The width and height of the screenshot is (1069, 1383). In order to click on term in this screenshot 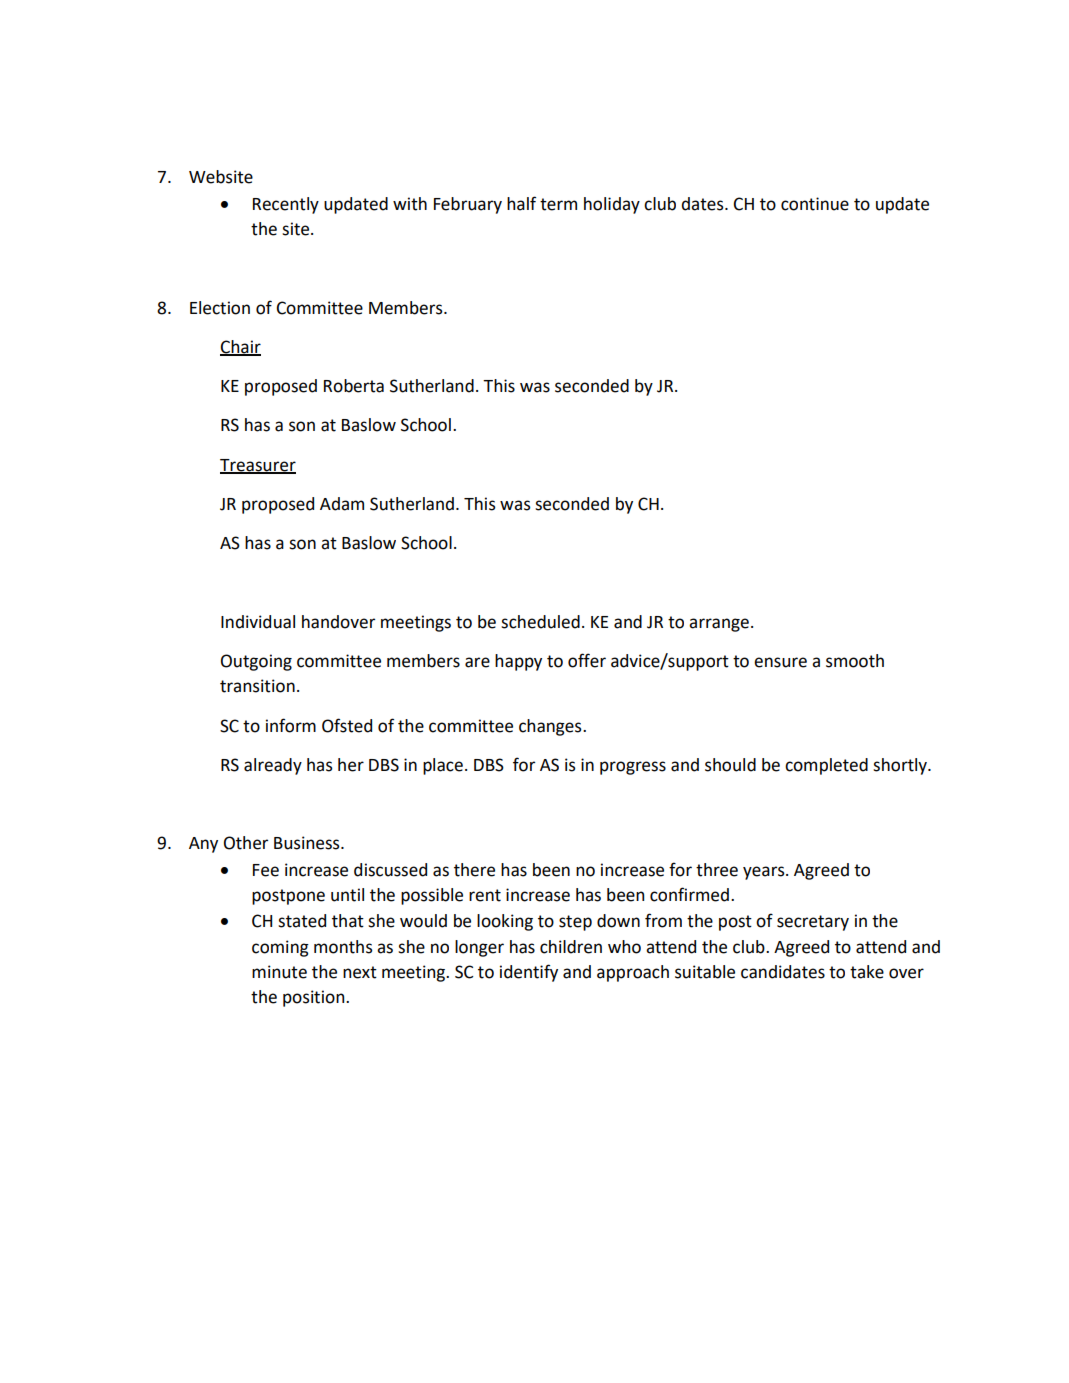, I will do `click(558, 204)`.
